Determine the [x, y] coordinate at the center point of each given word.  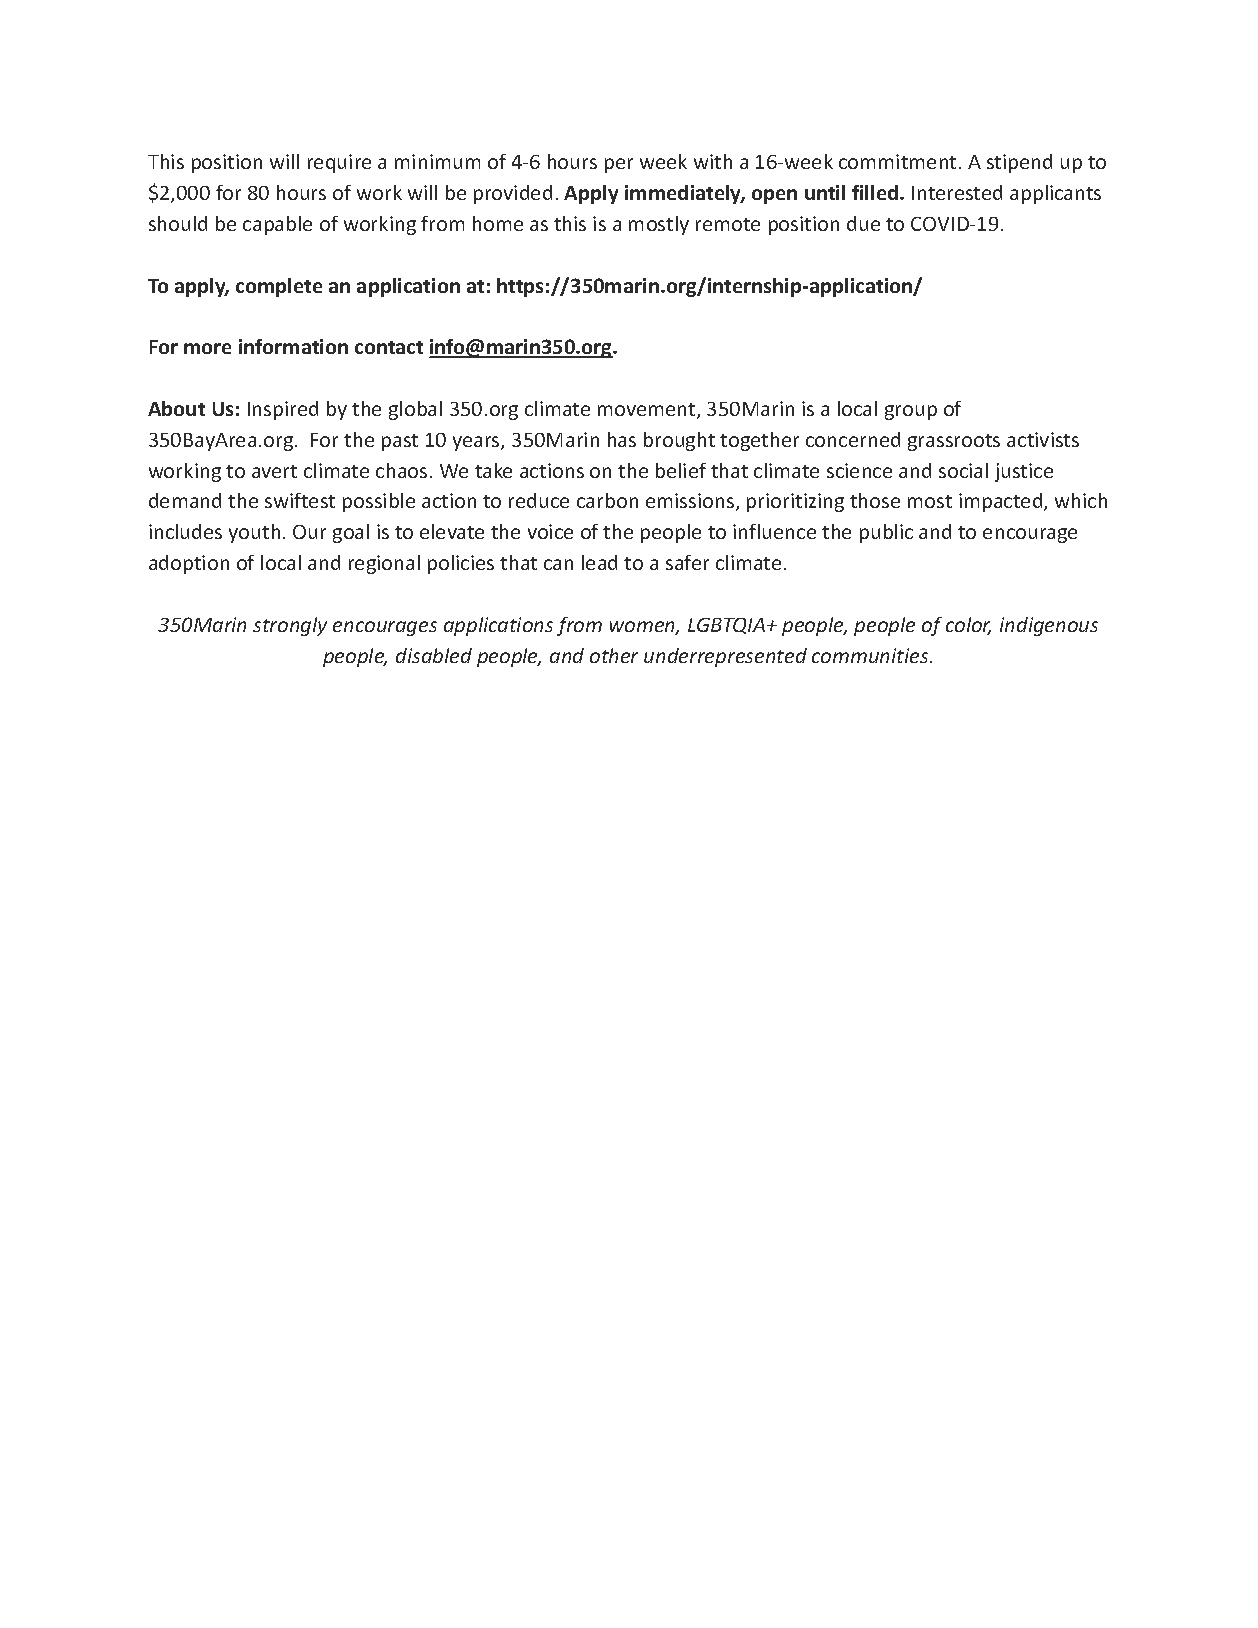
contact [389, 347]
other [614, 655]
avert [274, 471]
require [339, 163]
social [963, 470]
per [619, 165]
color [968, 626]
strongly [290, 626]
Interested [957, 192]
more [207, 348]
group [911, 412]
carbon [607, 500]
